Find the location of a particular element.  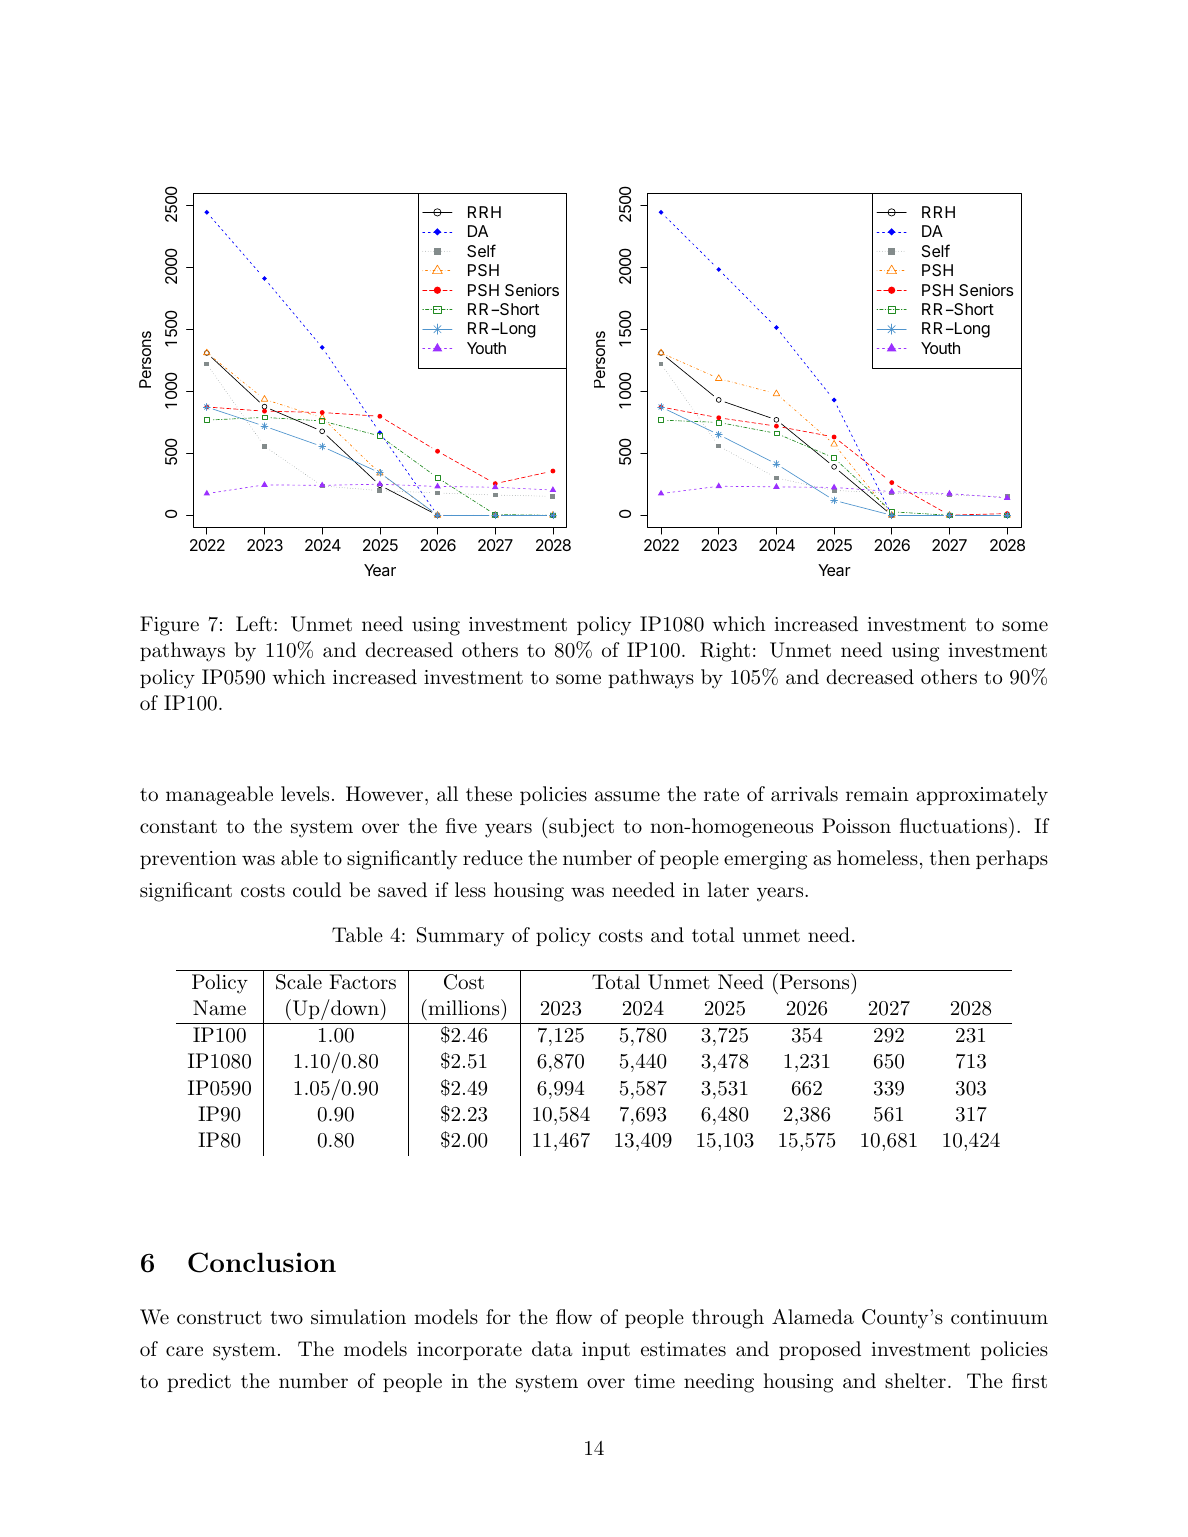

remain is located at coordinates (877, 794).
